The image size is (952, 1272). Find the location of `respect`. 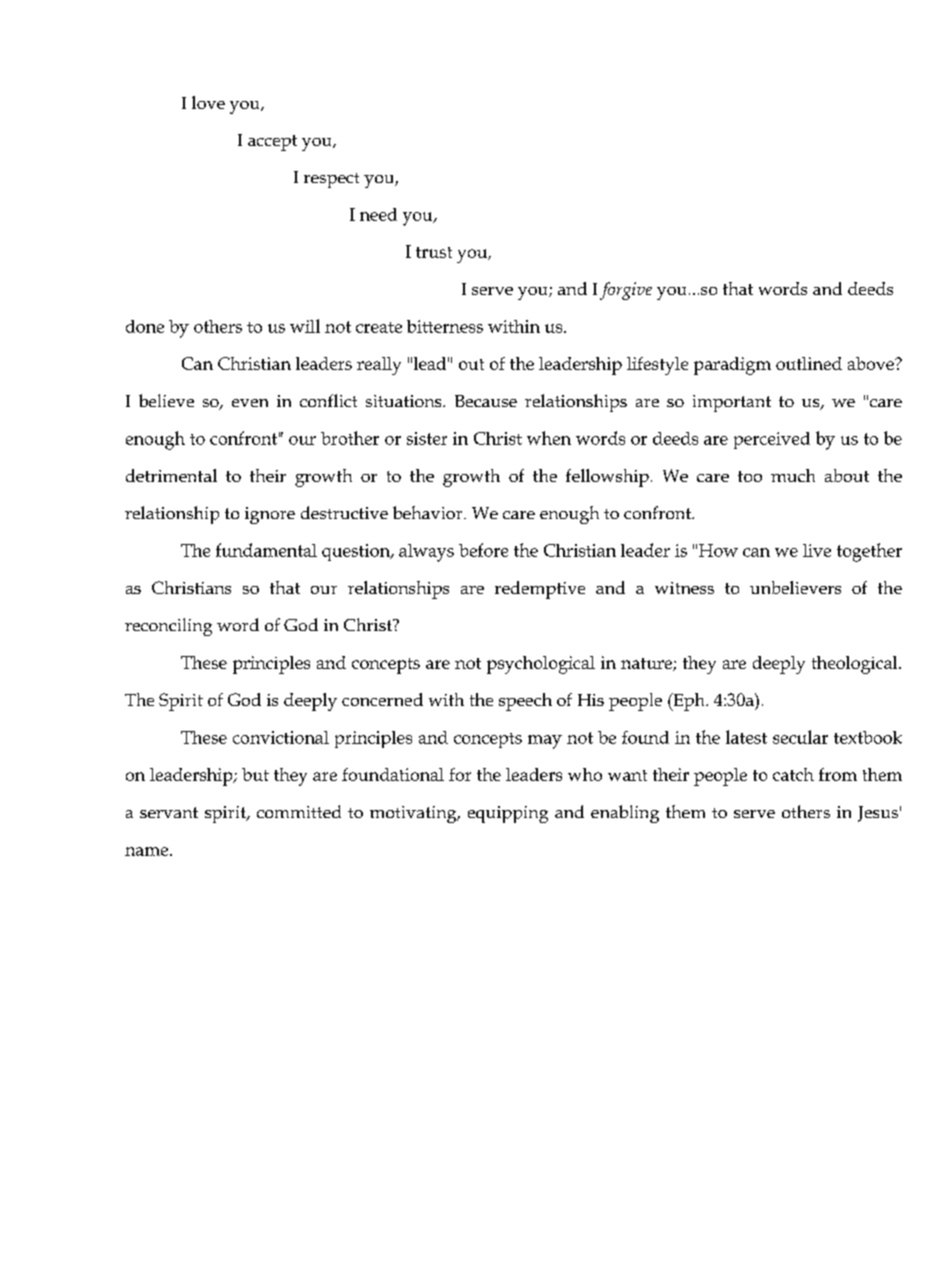

respect is located at coordinates (331, 180).
